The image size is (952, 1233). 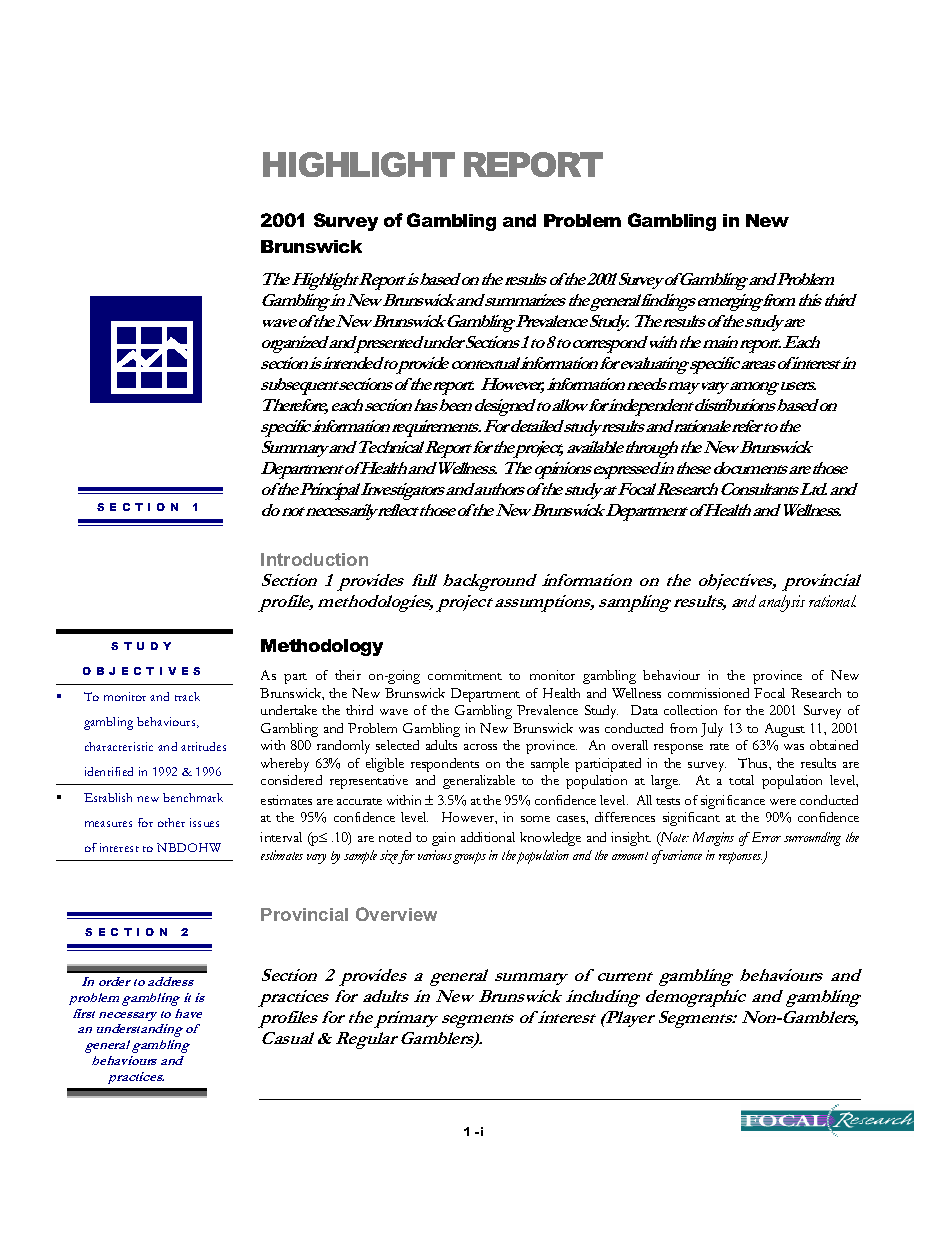 What do you see at coordinates (733, 802) in the screenshot?
I see `significance` at bounding box center [733, 802].
